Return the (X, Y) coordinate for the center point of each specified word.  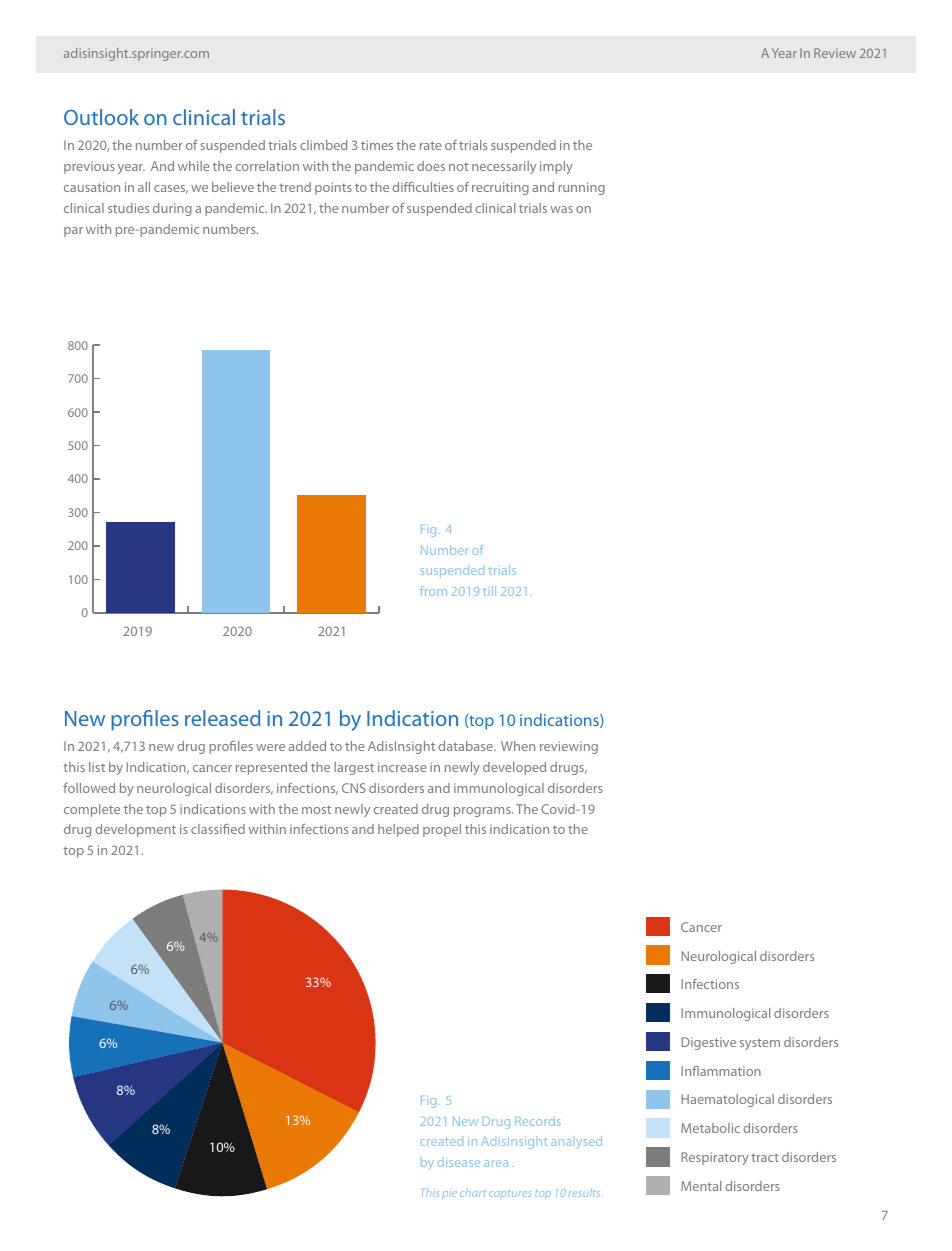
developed (514, 768)
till (489, 591)
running (581, 188)
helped (398, 830)
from (433, 591)
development (135, 830)
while (194, 166)
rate (431, 145)
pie (449, 1195)
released (222, 718)
